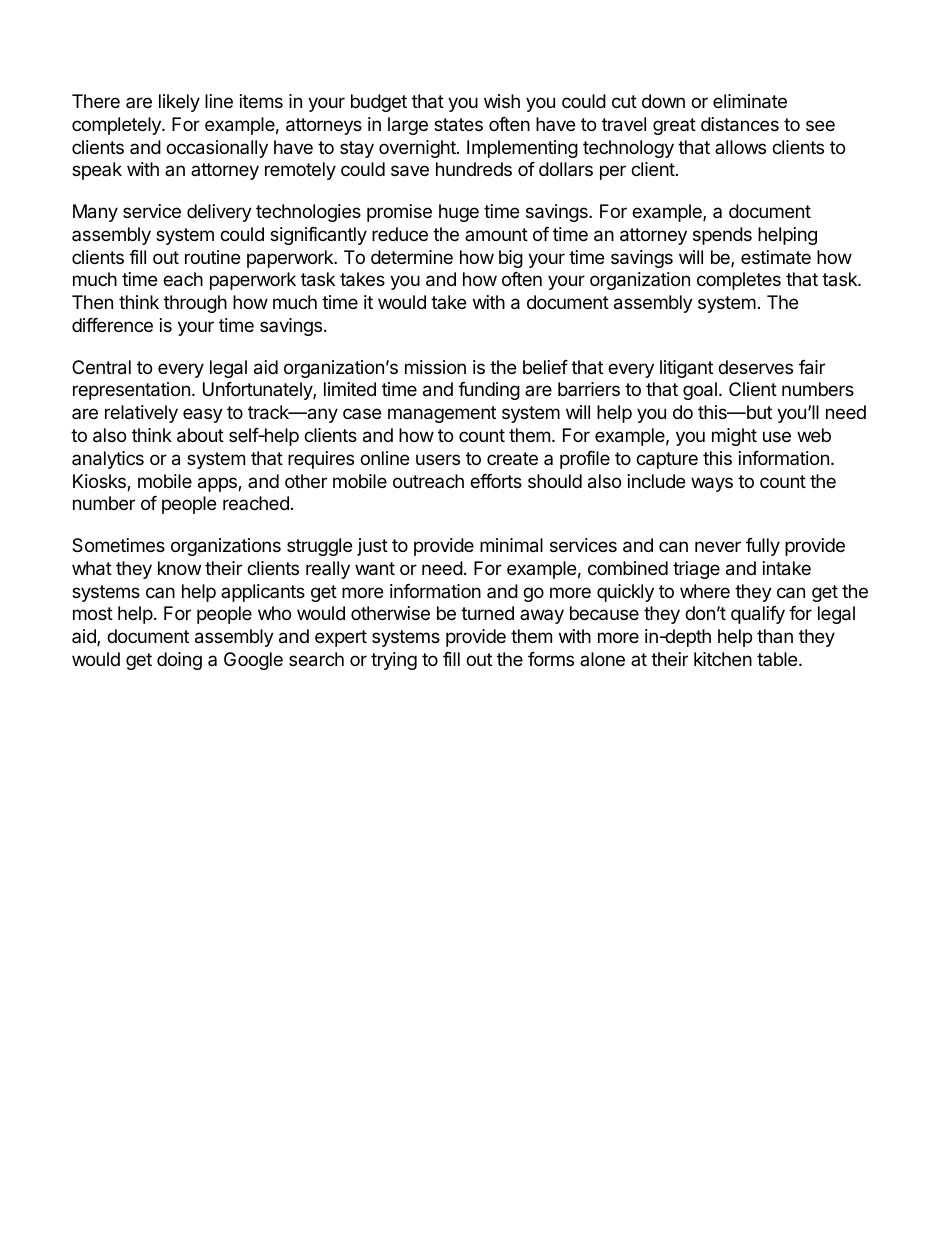  What do you see at coordinates (740, 124) in the image?
I see `distances` at bounding box center [740, 124].
